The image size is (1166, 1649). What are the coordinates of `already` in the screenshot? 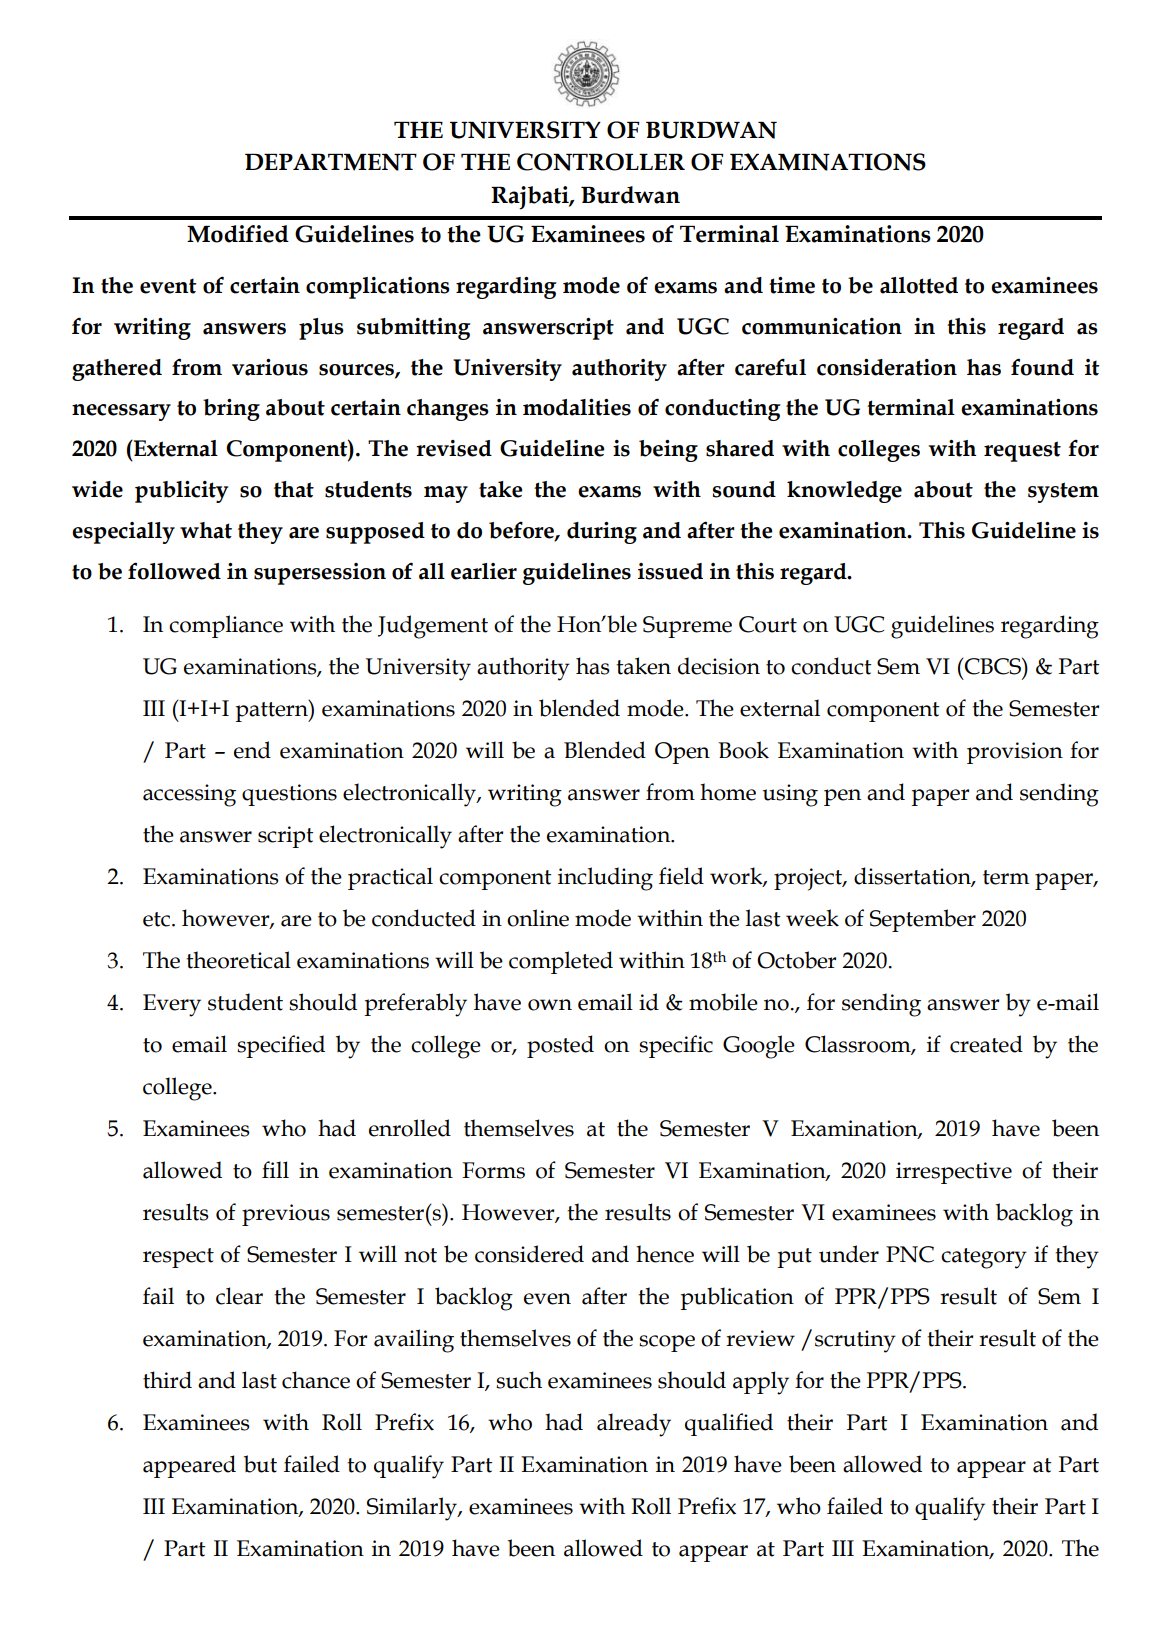 It's located at (634, 1425).
